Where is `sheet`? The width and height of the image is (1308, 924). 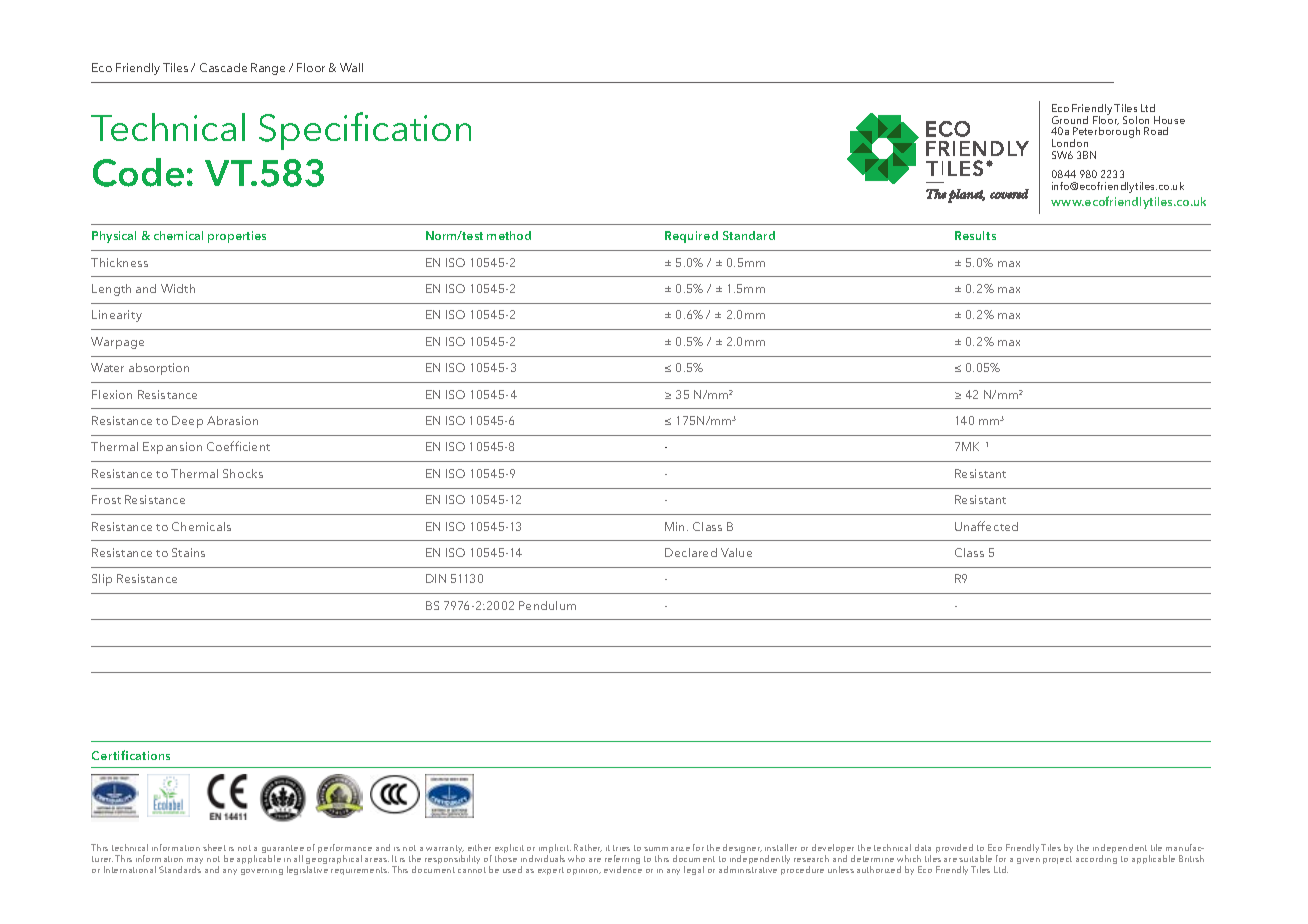
sheet is located at coordinates (214, 847).
